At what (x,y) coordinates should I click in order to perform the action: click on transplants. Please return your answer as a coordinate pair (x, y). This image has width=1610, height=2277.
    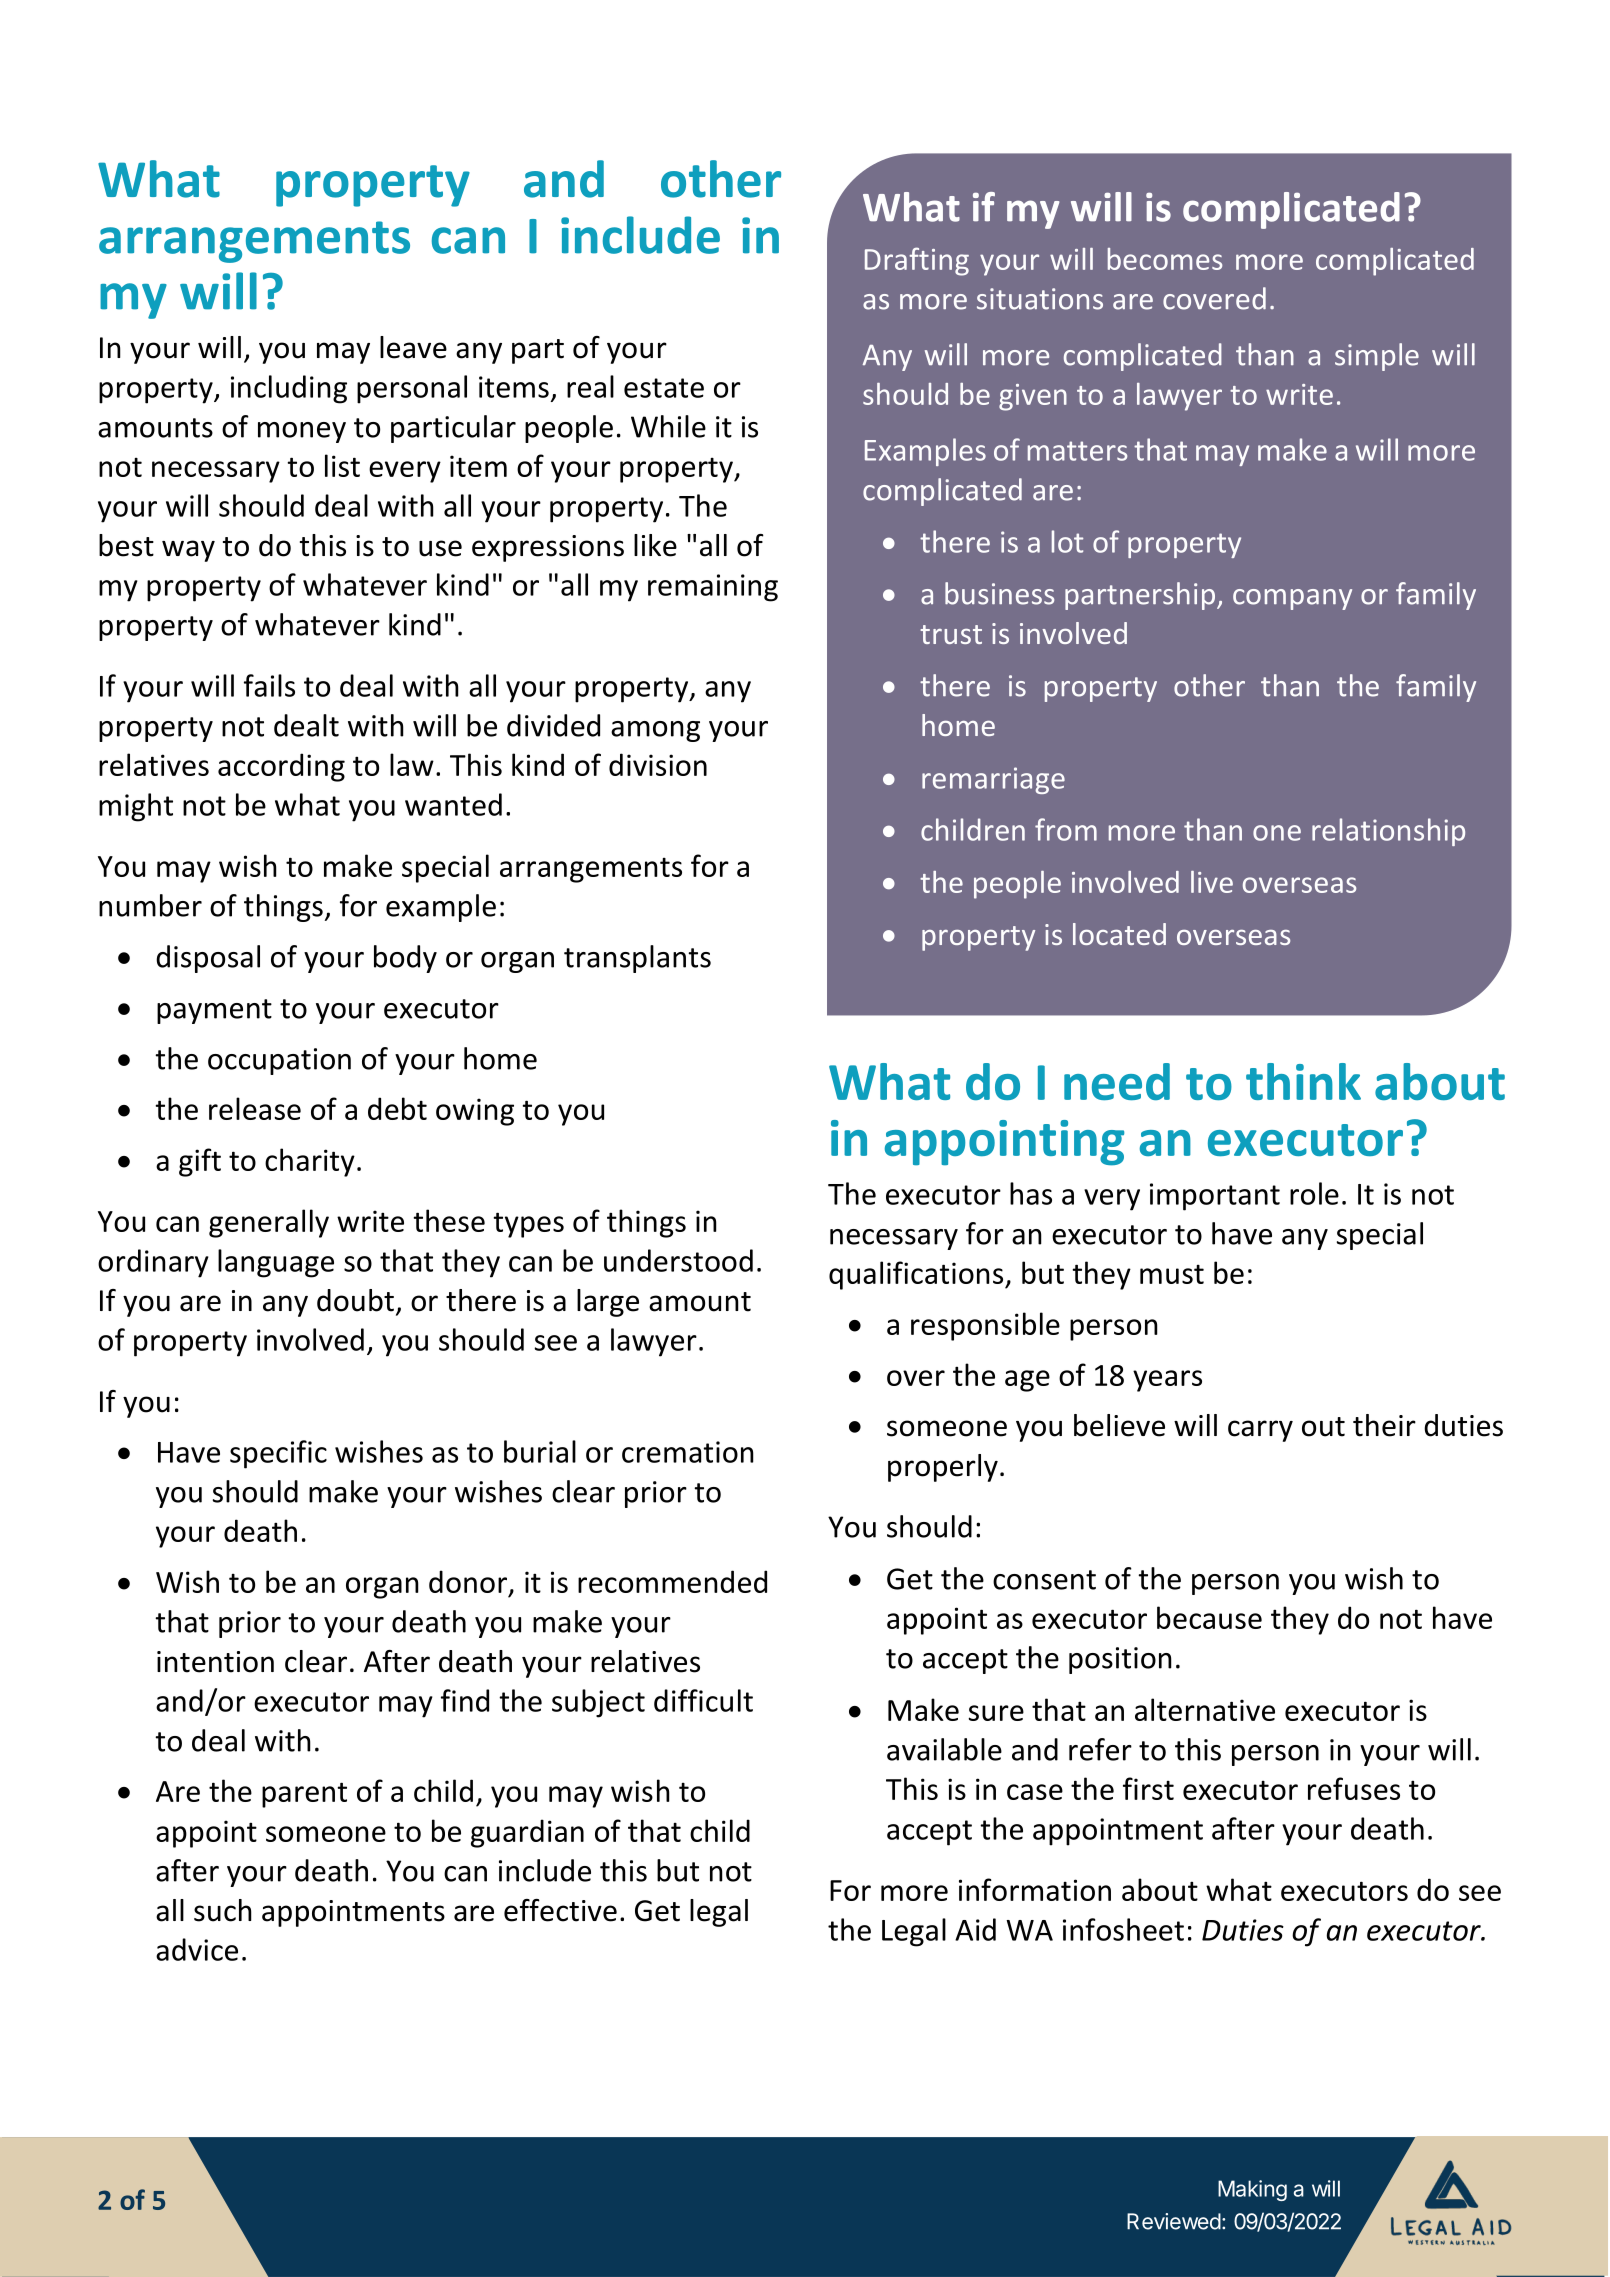
    Looking at the image, I should click on (637, 959).
